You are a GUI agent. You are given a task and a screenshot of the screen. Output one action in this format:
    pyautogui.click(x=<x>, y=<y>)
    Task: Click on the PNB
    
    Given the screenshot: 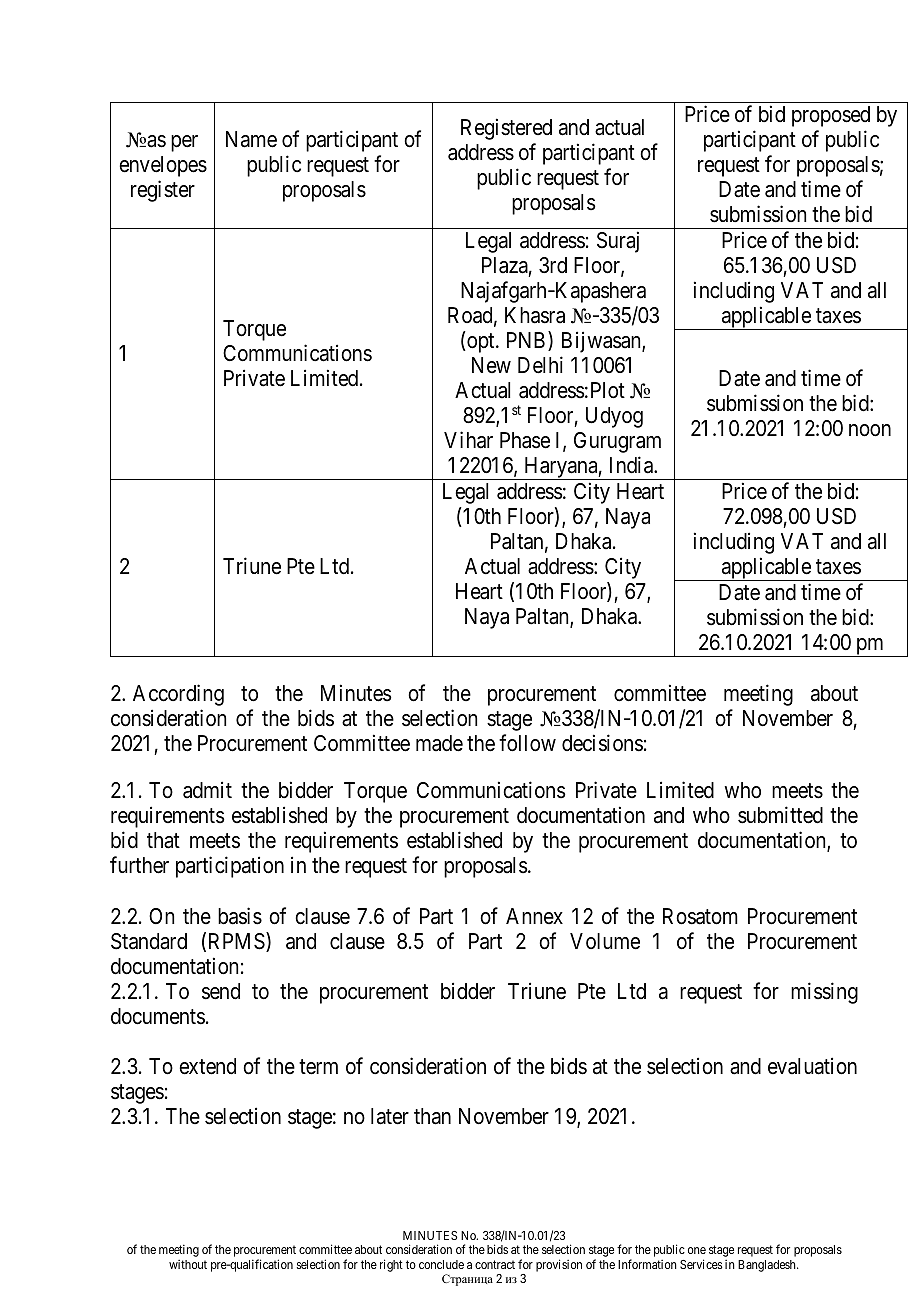 What is the action you would take?
    pyautogui.click(x=528, y=341)
